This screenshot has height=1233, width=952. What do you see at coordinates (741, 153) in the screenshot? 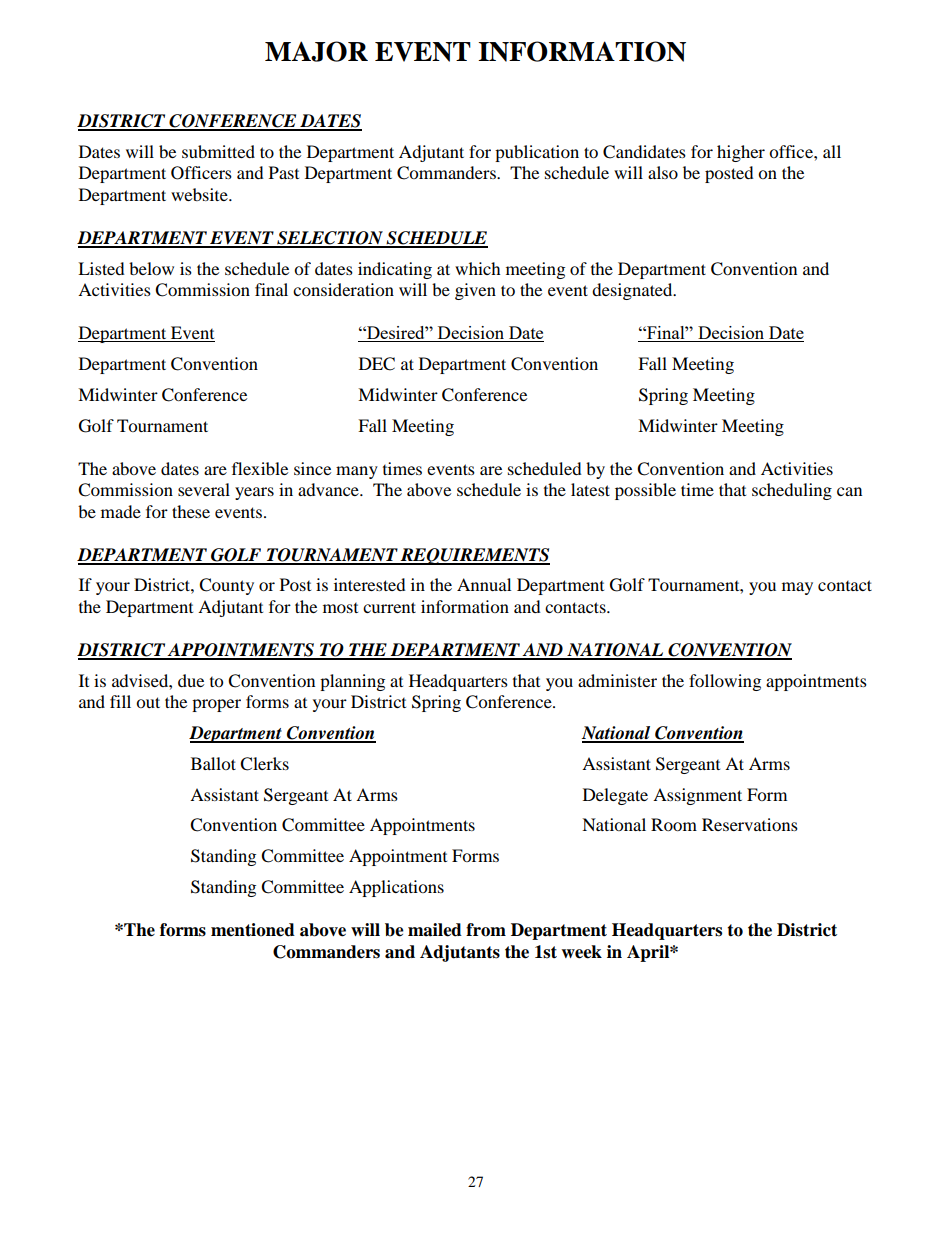
I see `higher` at bounding box center [741, 153].
